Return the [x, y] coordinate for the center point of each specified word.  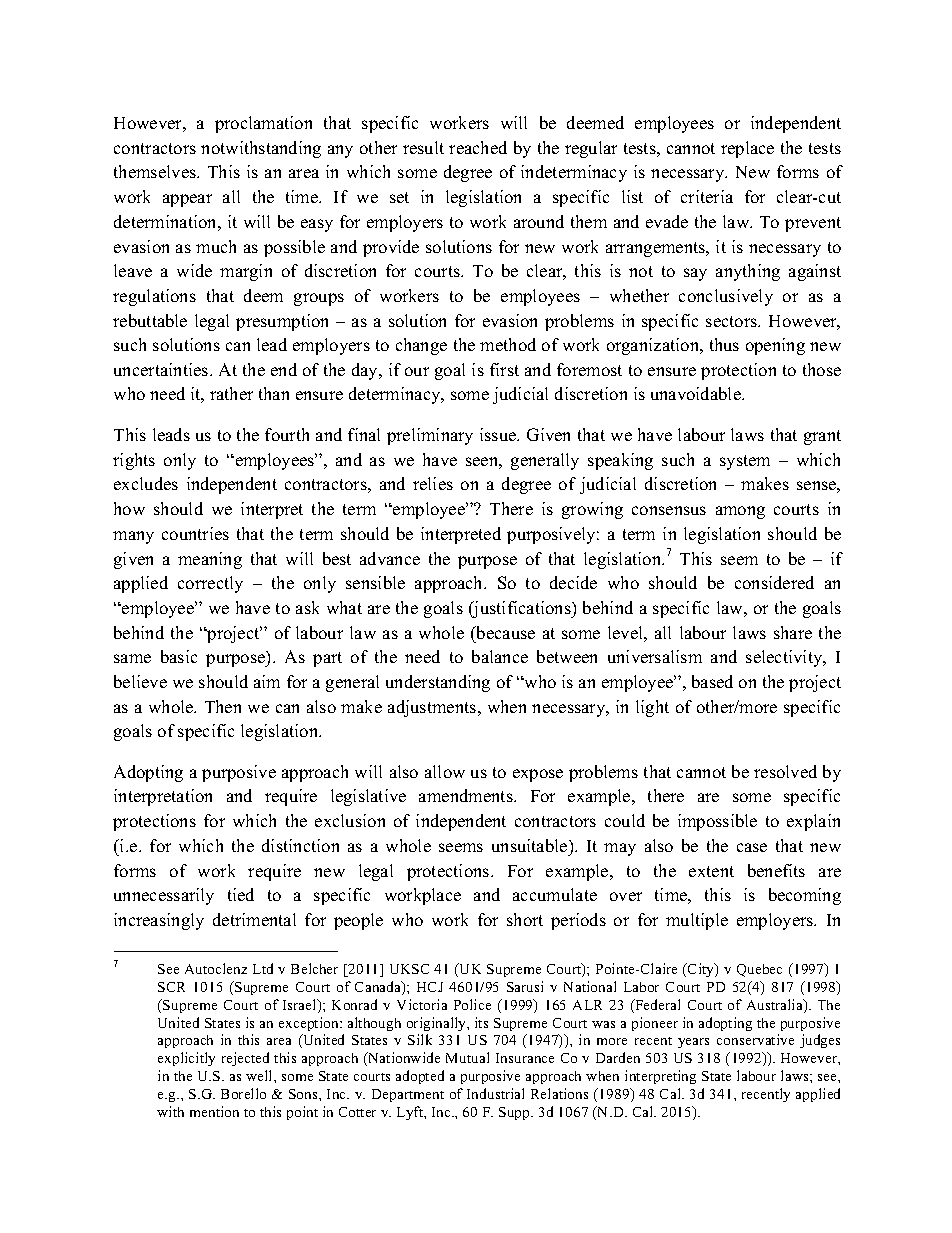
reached [478, 147]
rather [231, 393]
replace [747, 149]
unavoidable [697, 393]
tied [241, 894]
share [793, 632]
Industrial [495, 1093]
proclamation [263, 124]
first [504, 369]
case [752, 847]
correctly [210, 584]
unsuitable [531, 845]
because [504, 632]
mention [214, 1111]
